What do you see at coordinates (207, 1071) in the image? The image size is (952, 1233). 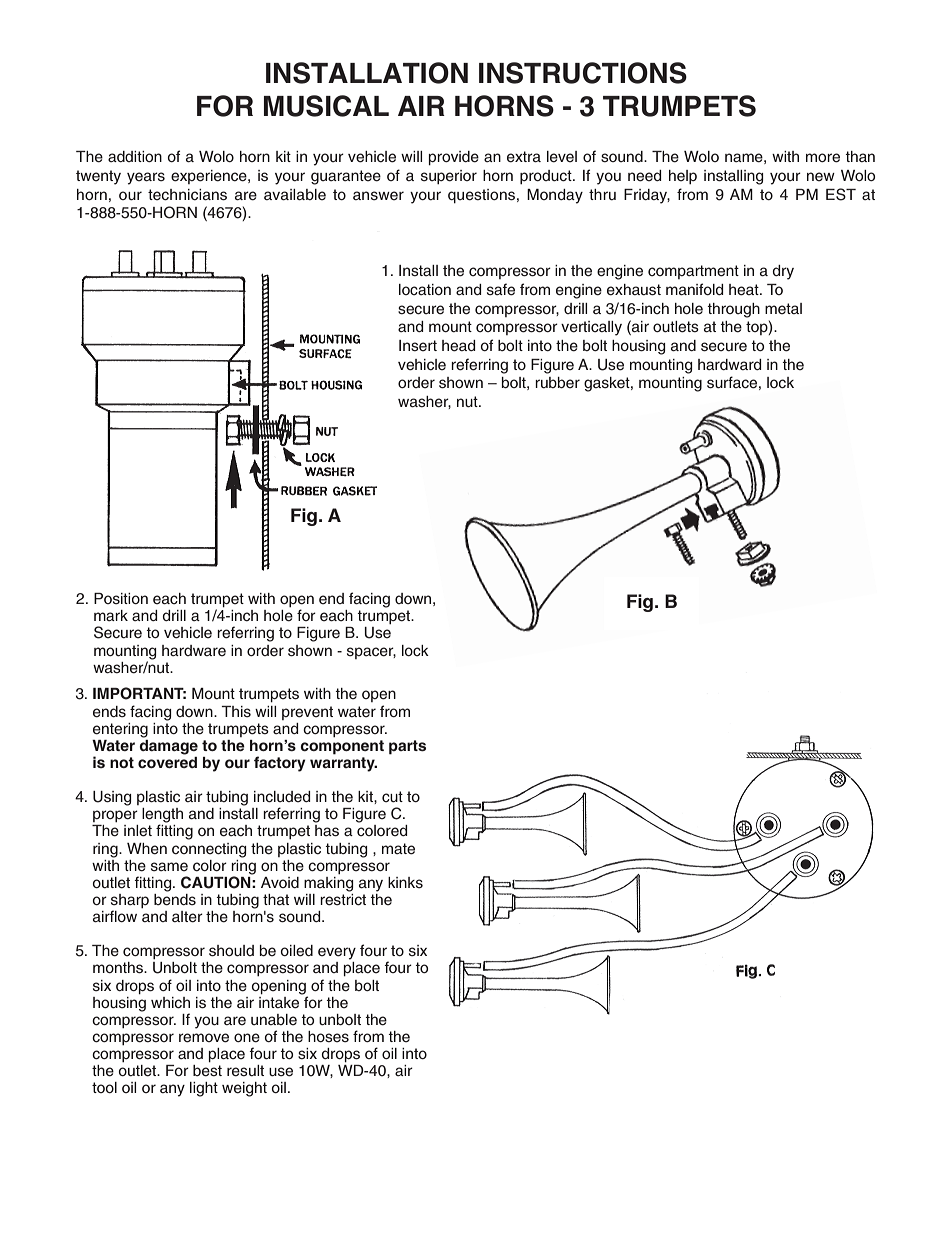 I see `best` at bounding box center [207, 1071].
